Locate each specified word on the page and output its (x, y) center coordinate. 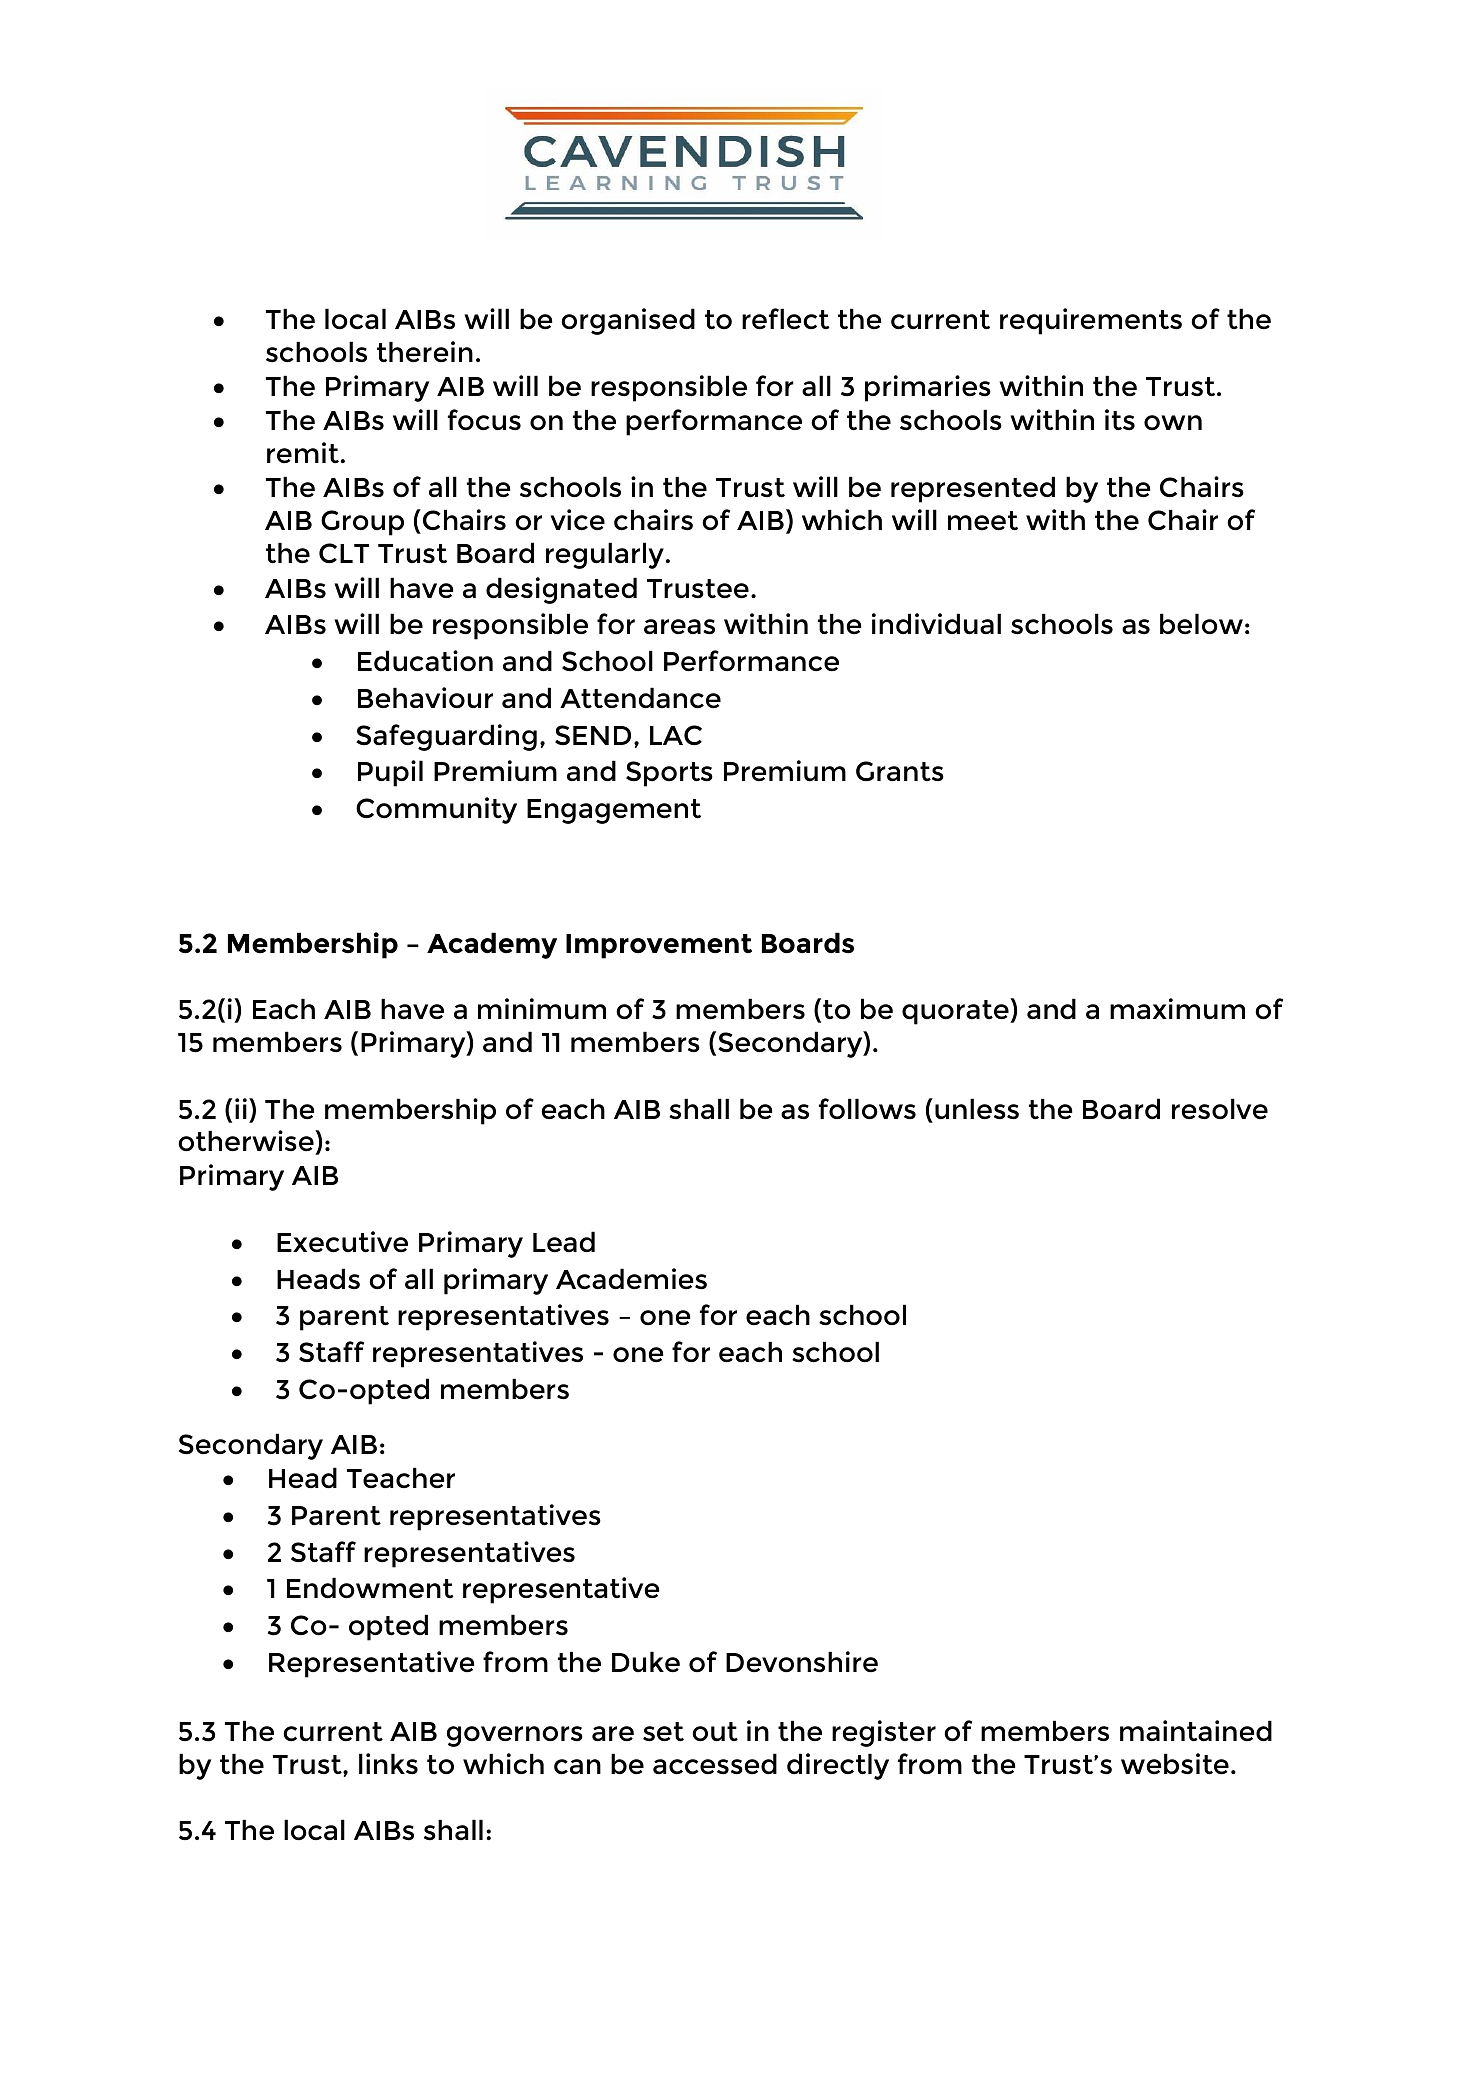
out (715, 1732)
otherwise (247, 1142)
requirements (1091, 321)
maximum (1177, 1009)
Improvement (659, 946)
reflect (786, 319)
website (1175, 1764)
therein (425, 352)
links (388, 1764)
